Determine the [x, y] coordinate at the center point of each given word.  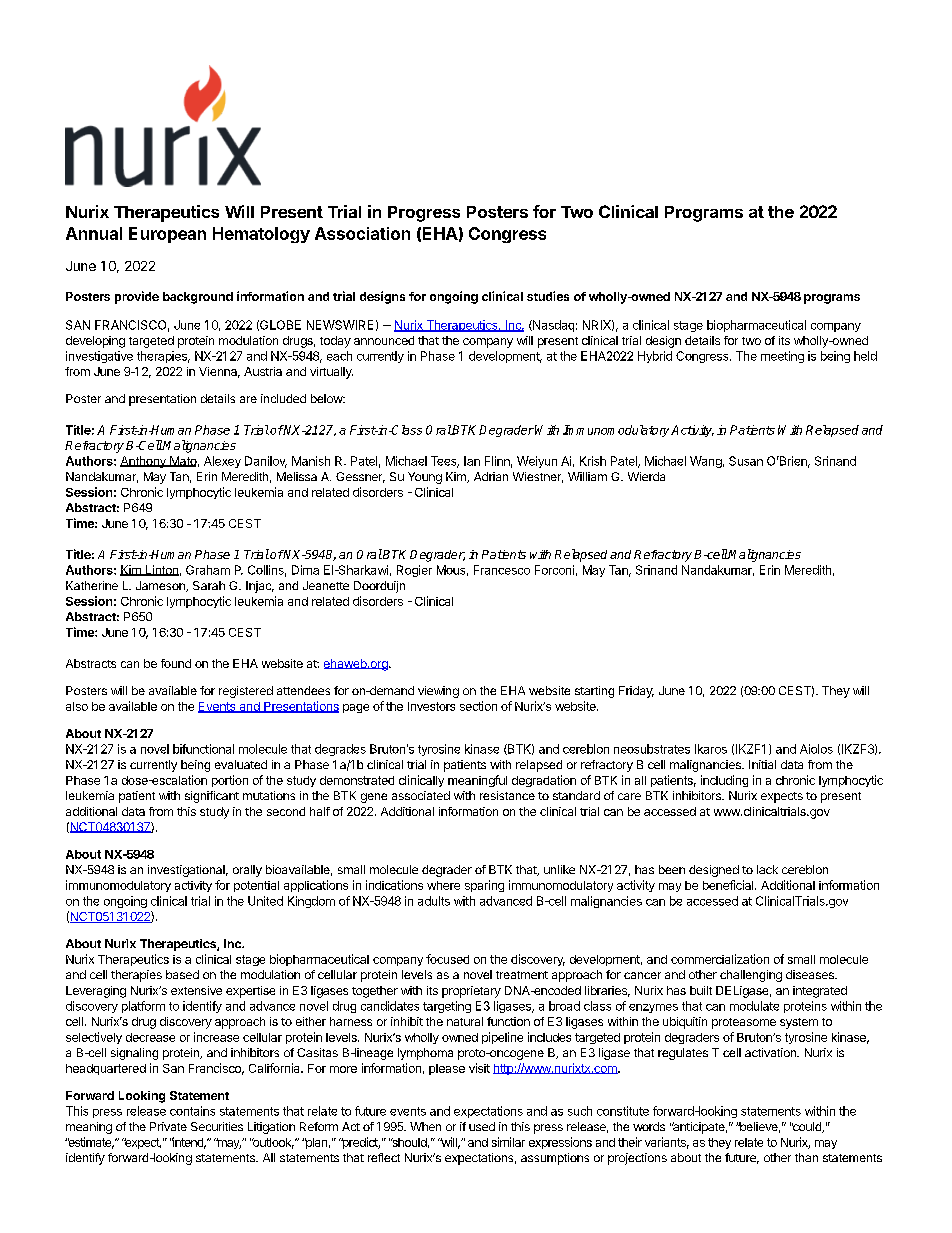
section [478, 706]
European [167, 235]
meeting [782, 357]
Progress [424, 214]
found [176, 663]
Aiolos [816, 749]
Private [168, 1126]
